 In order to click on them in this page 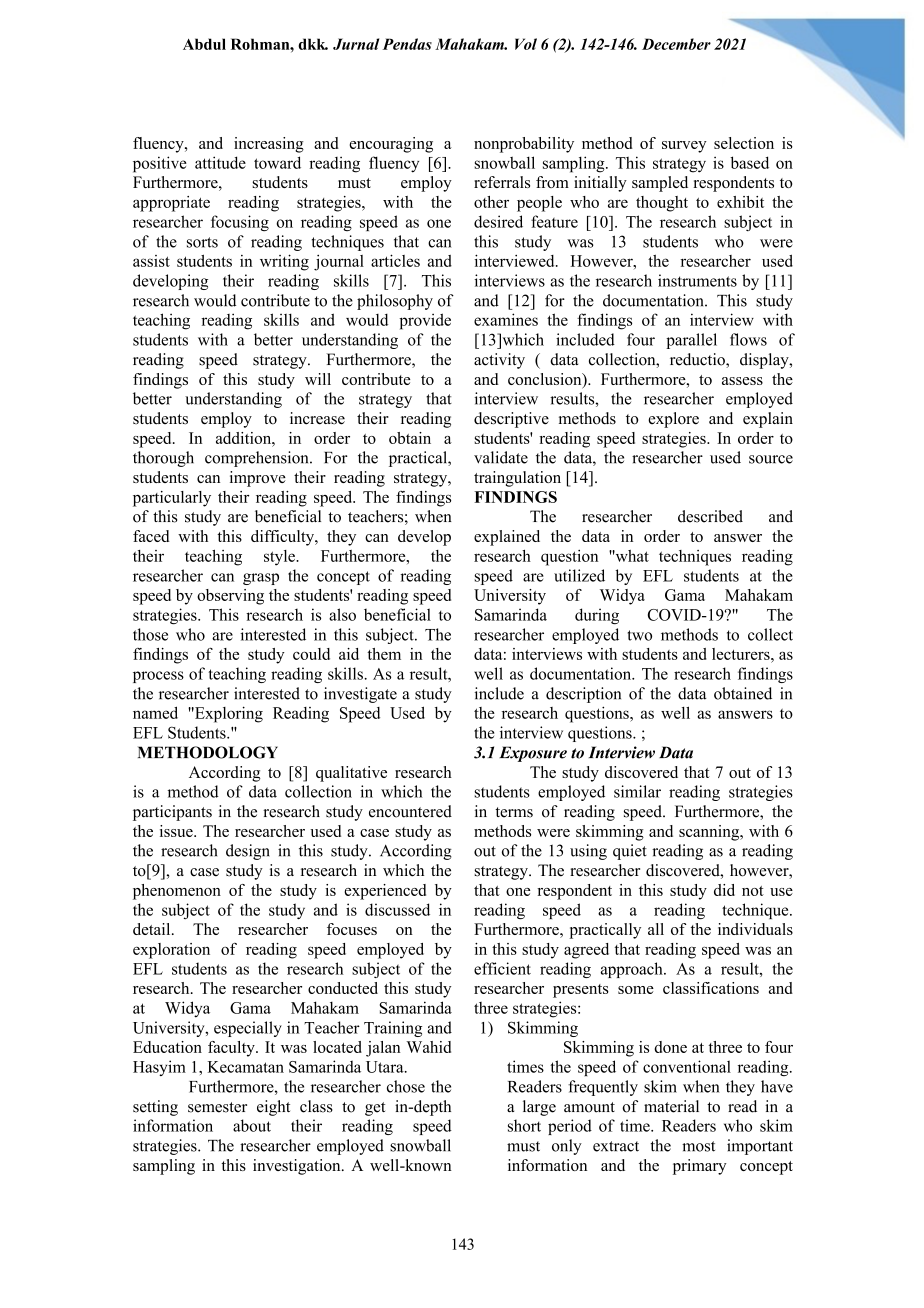, I will do `click(384, 654)`.
